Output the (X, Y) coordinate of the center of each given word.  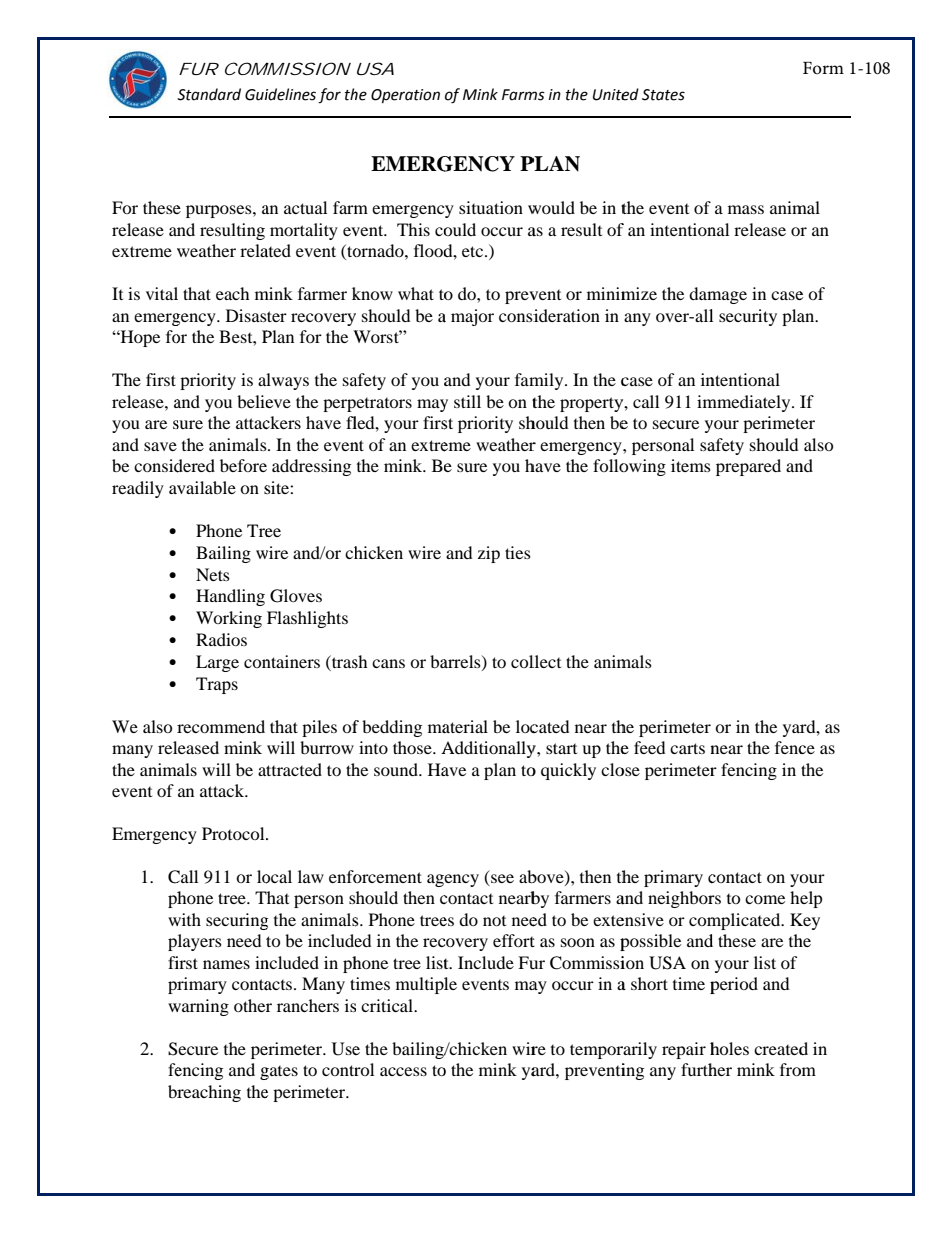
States (663, 95)
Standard (209, 94)
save (160, 446)
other (253, 1005)
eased (198, 747)
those (413, 747)
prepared (748, 467)
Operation (405, 96)
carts (687, 748)
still (467, 401)
